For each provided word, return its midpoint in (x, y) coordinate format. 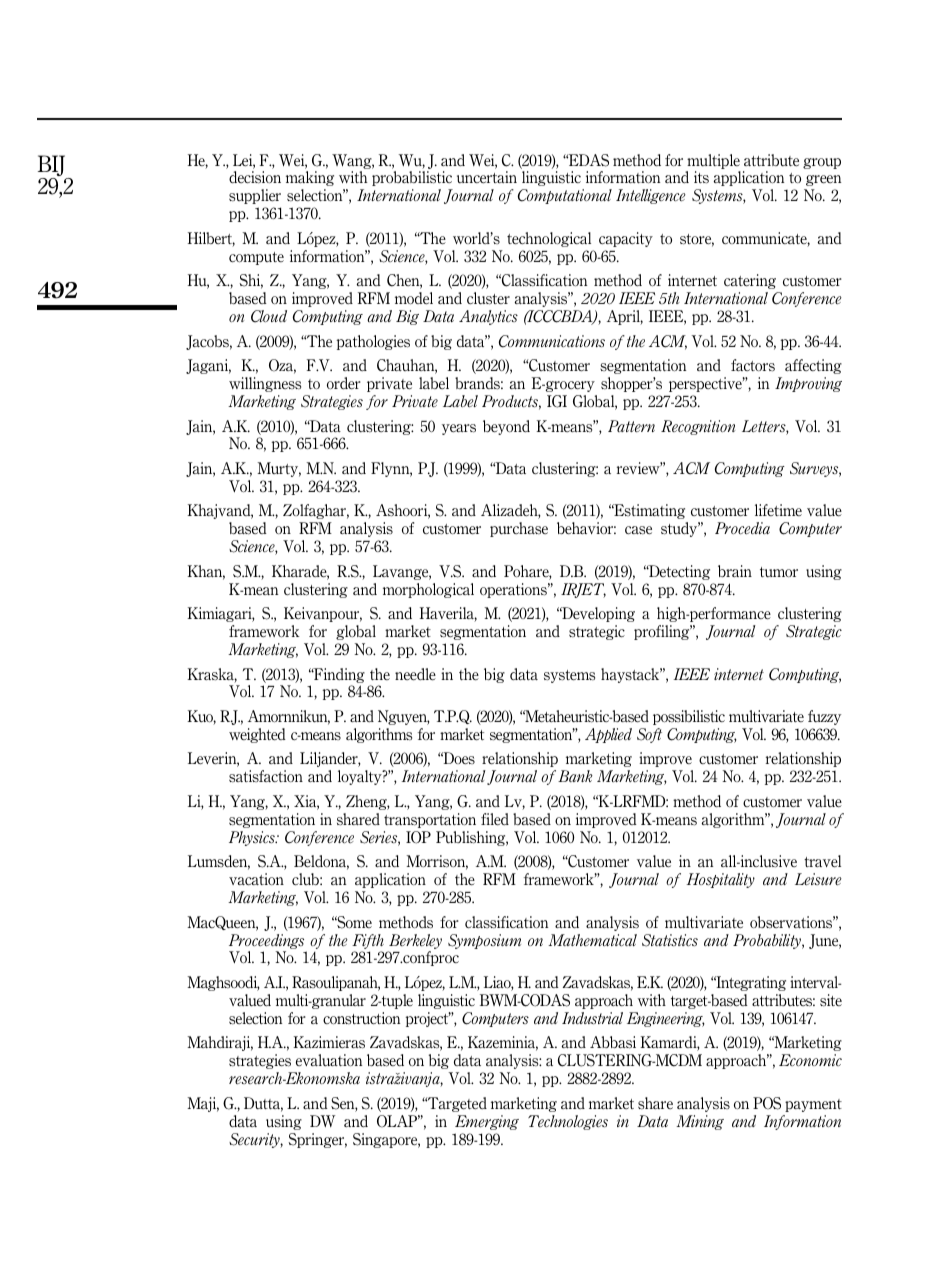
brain (735, 571)
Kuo (201, 717)
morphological (428, 590)
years (459, 429)
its (701, 177)
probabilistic (412, 178)
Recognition (698, 427)
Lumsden (219, 862)
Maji (203, 1104)
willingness (265, 384)
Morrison (437, 862)
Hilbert (211, 239)
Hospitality (720, 880)
